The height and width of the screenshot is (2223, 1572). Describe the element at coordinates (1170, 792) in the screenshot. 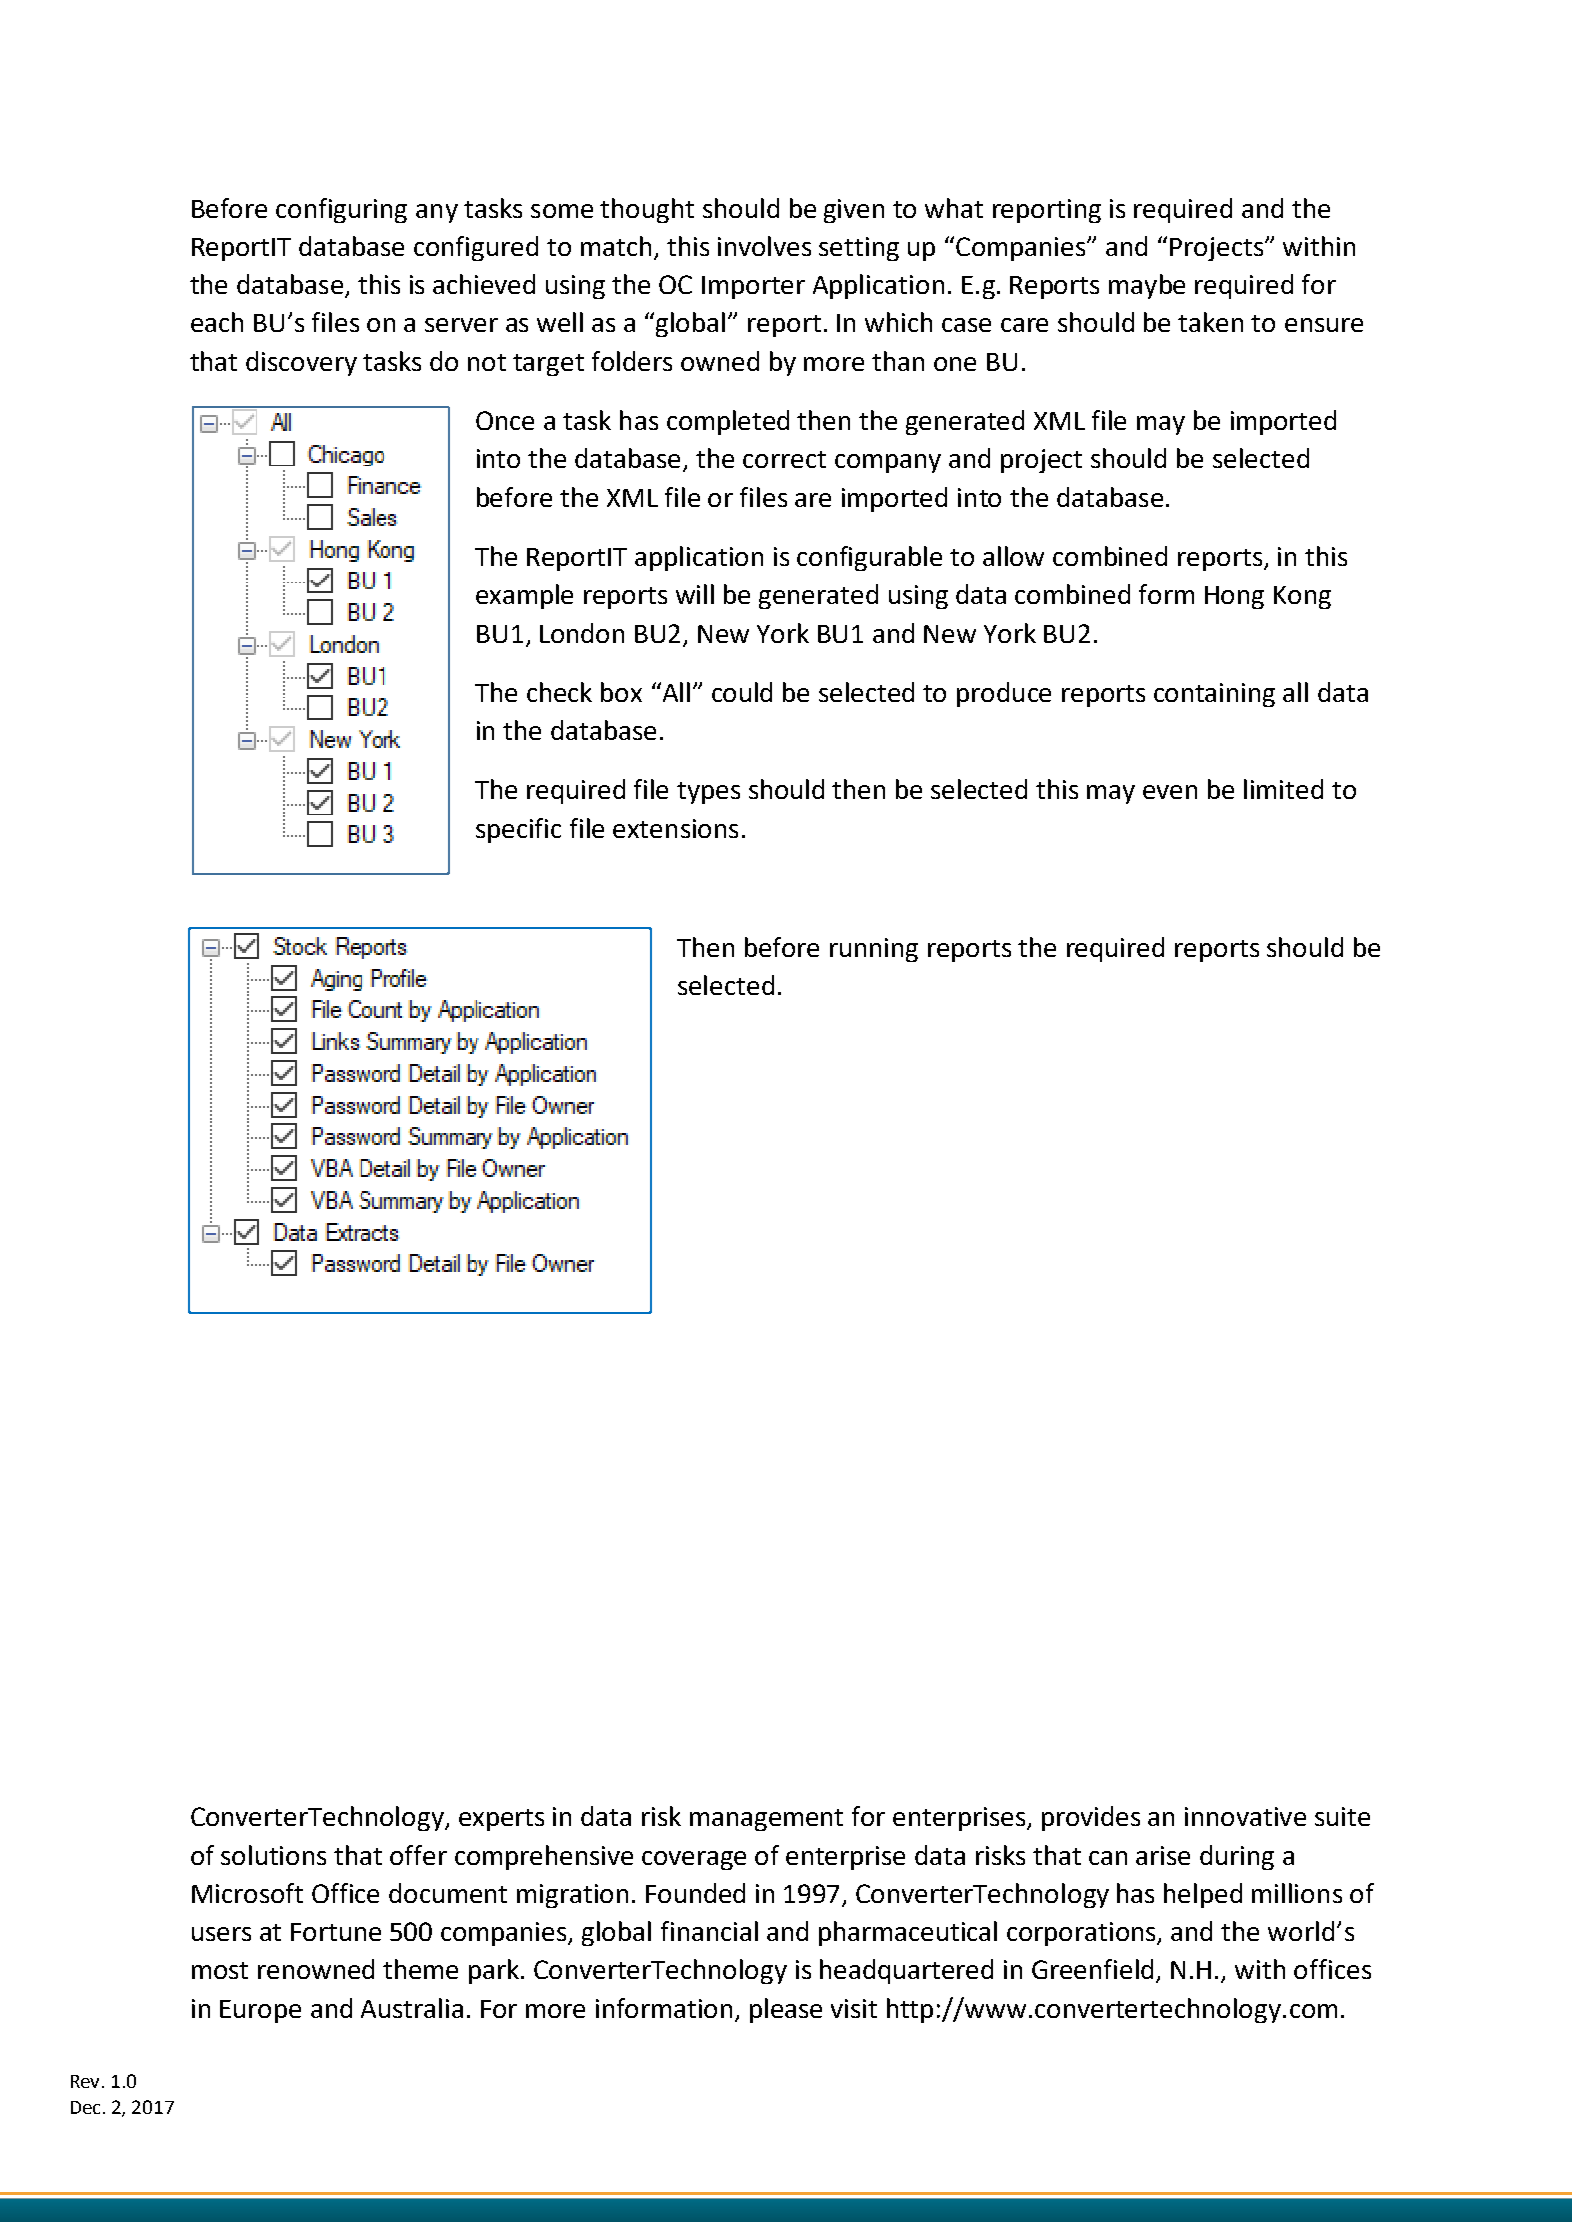

I see `even` at that location.
